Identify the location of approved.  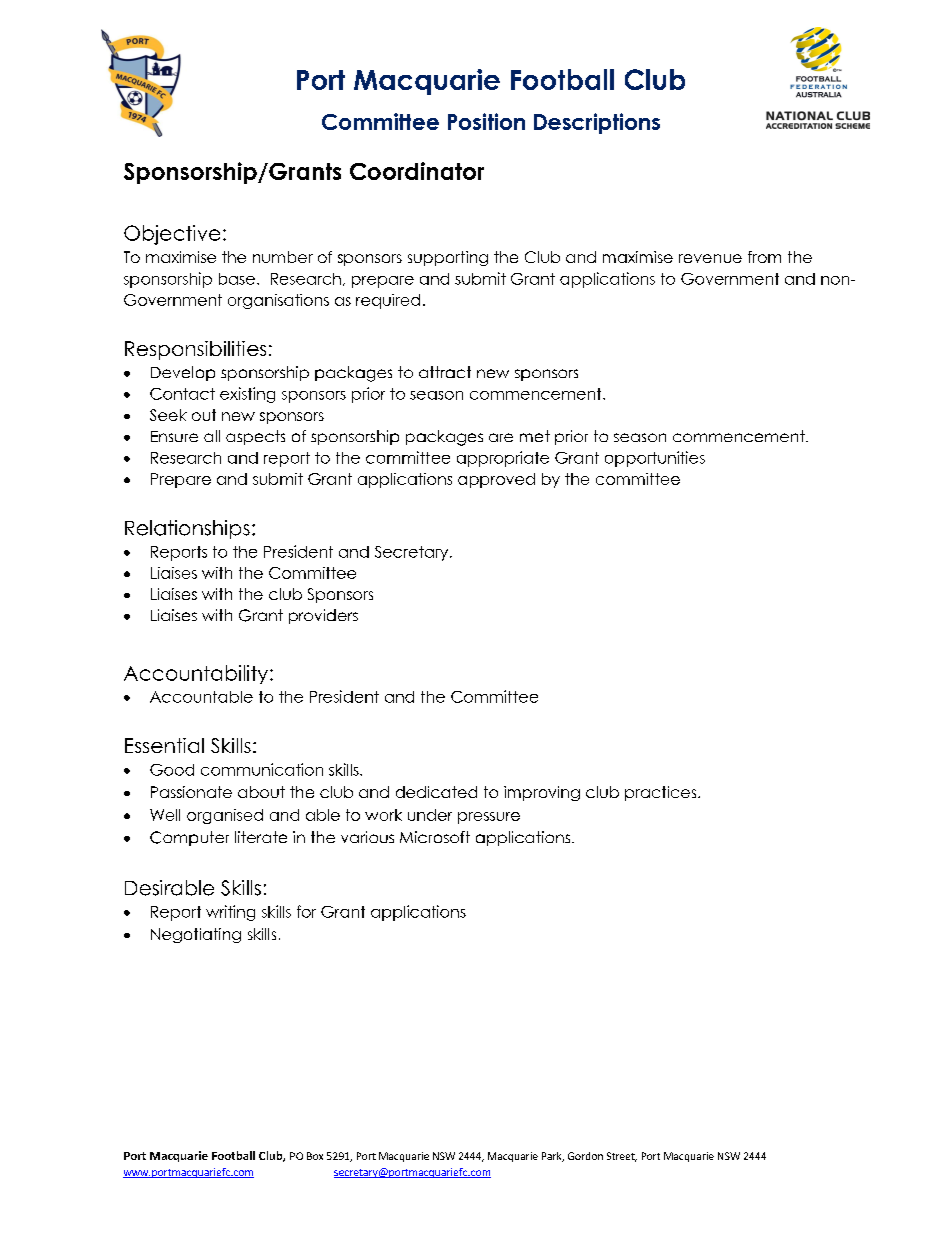
(496, 480).
